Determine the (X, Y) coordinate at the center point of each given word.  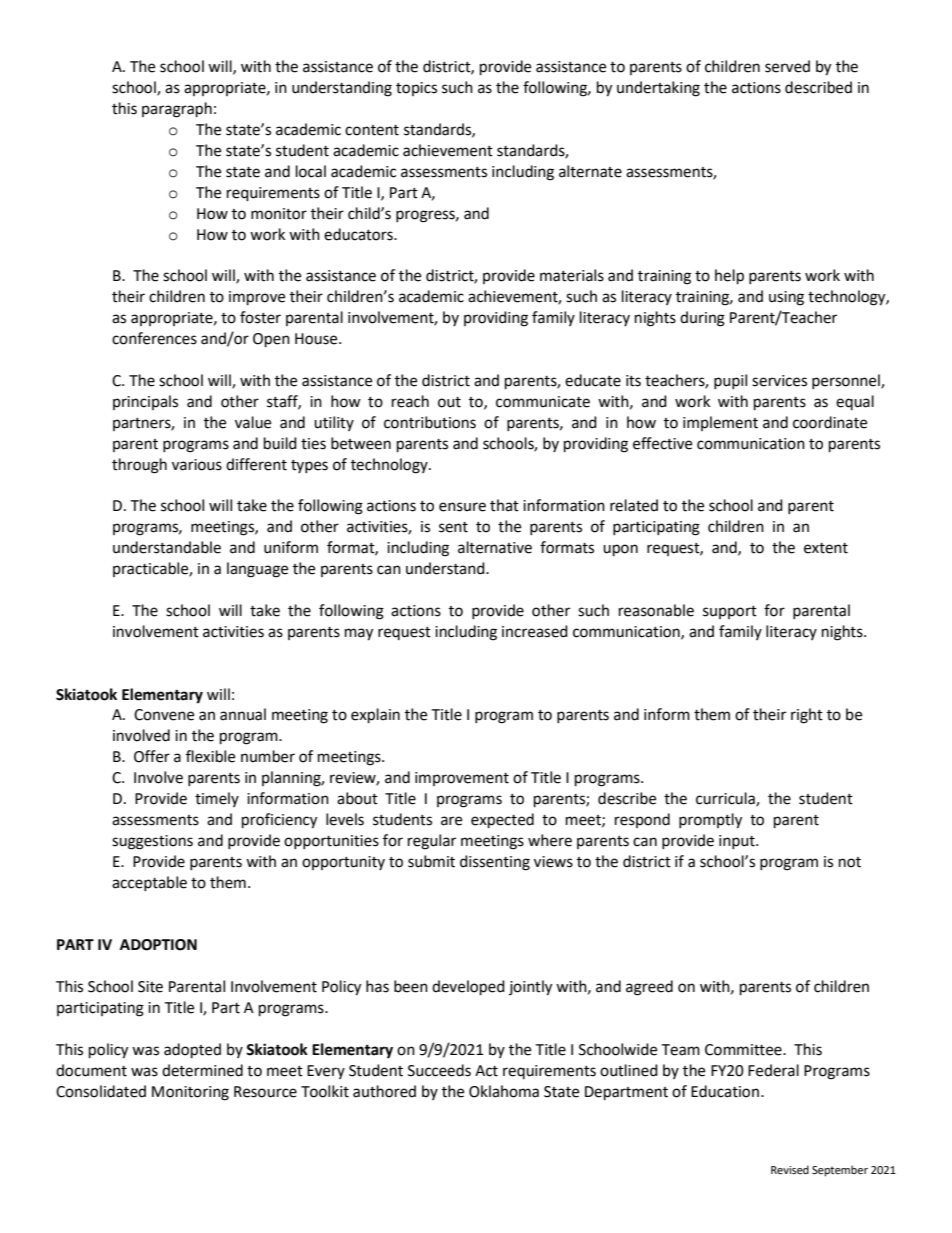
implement (720, 423)
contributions (430, 422)
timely (217, 799)
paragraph (177, 110)
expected (502, 821)
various (197, 465)
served (787, 66)
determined (202, 1070)
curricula (726, 799)
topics (416, 89)
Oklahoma (504, 1091)
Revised (790, 1170)
